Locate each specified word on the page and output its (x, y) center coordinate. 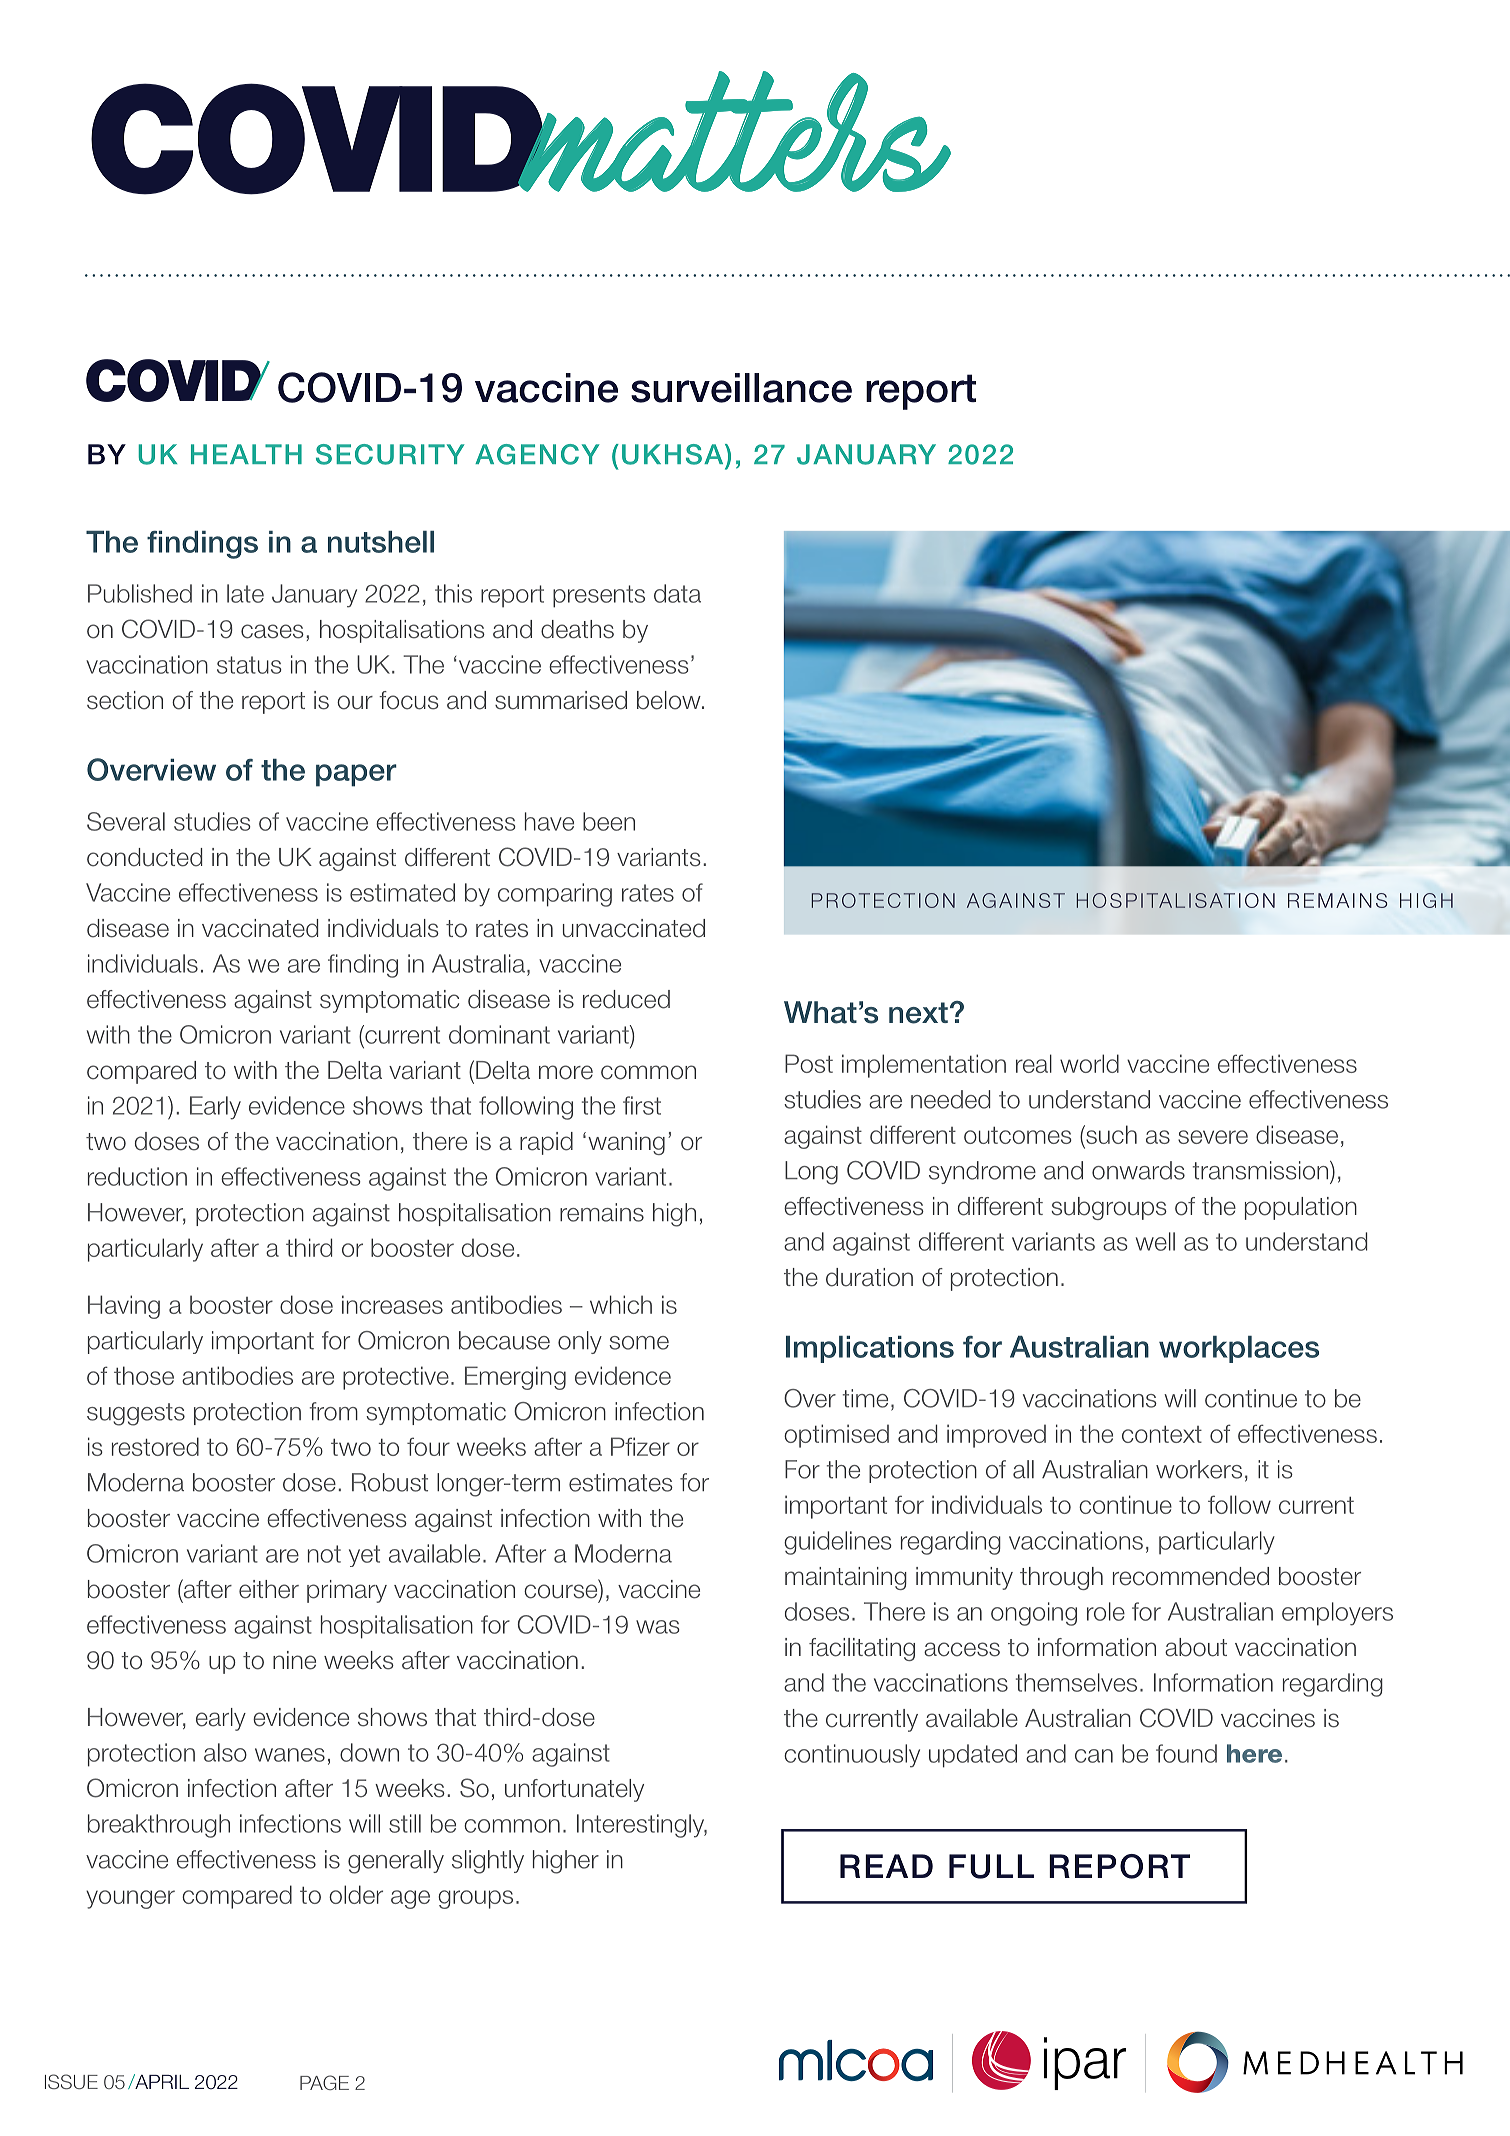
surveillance (741, 388)
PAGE (324, 2082)
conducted (144, 857)
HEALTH (246, 454)
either (269, 1589)
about (1196, 1647)
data (677, 593)
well (1155, 1241)
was (658, 1627)
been (609, 821)
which (621, 1304)
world (1089, 1063)
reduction (137, 1176)
